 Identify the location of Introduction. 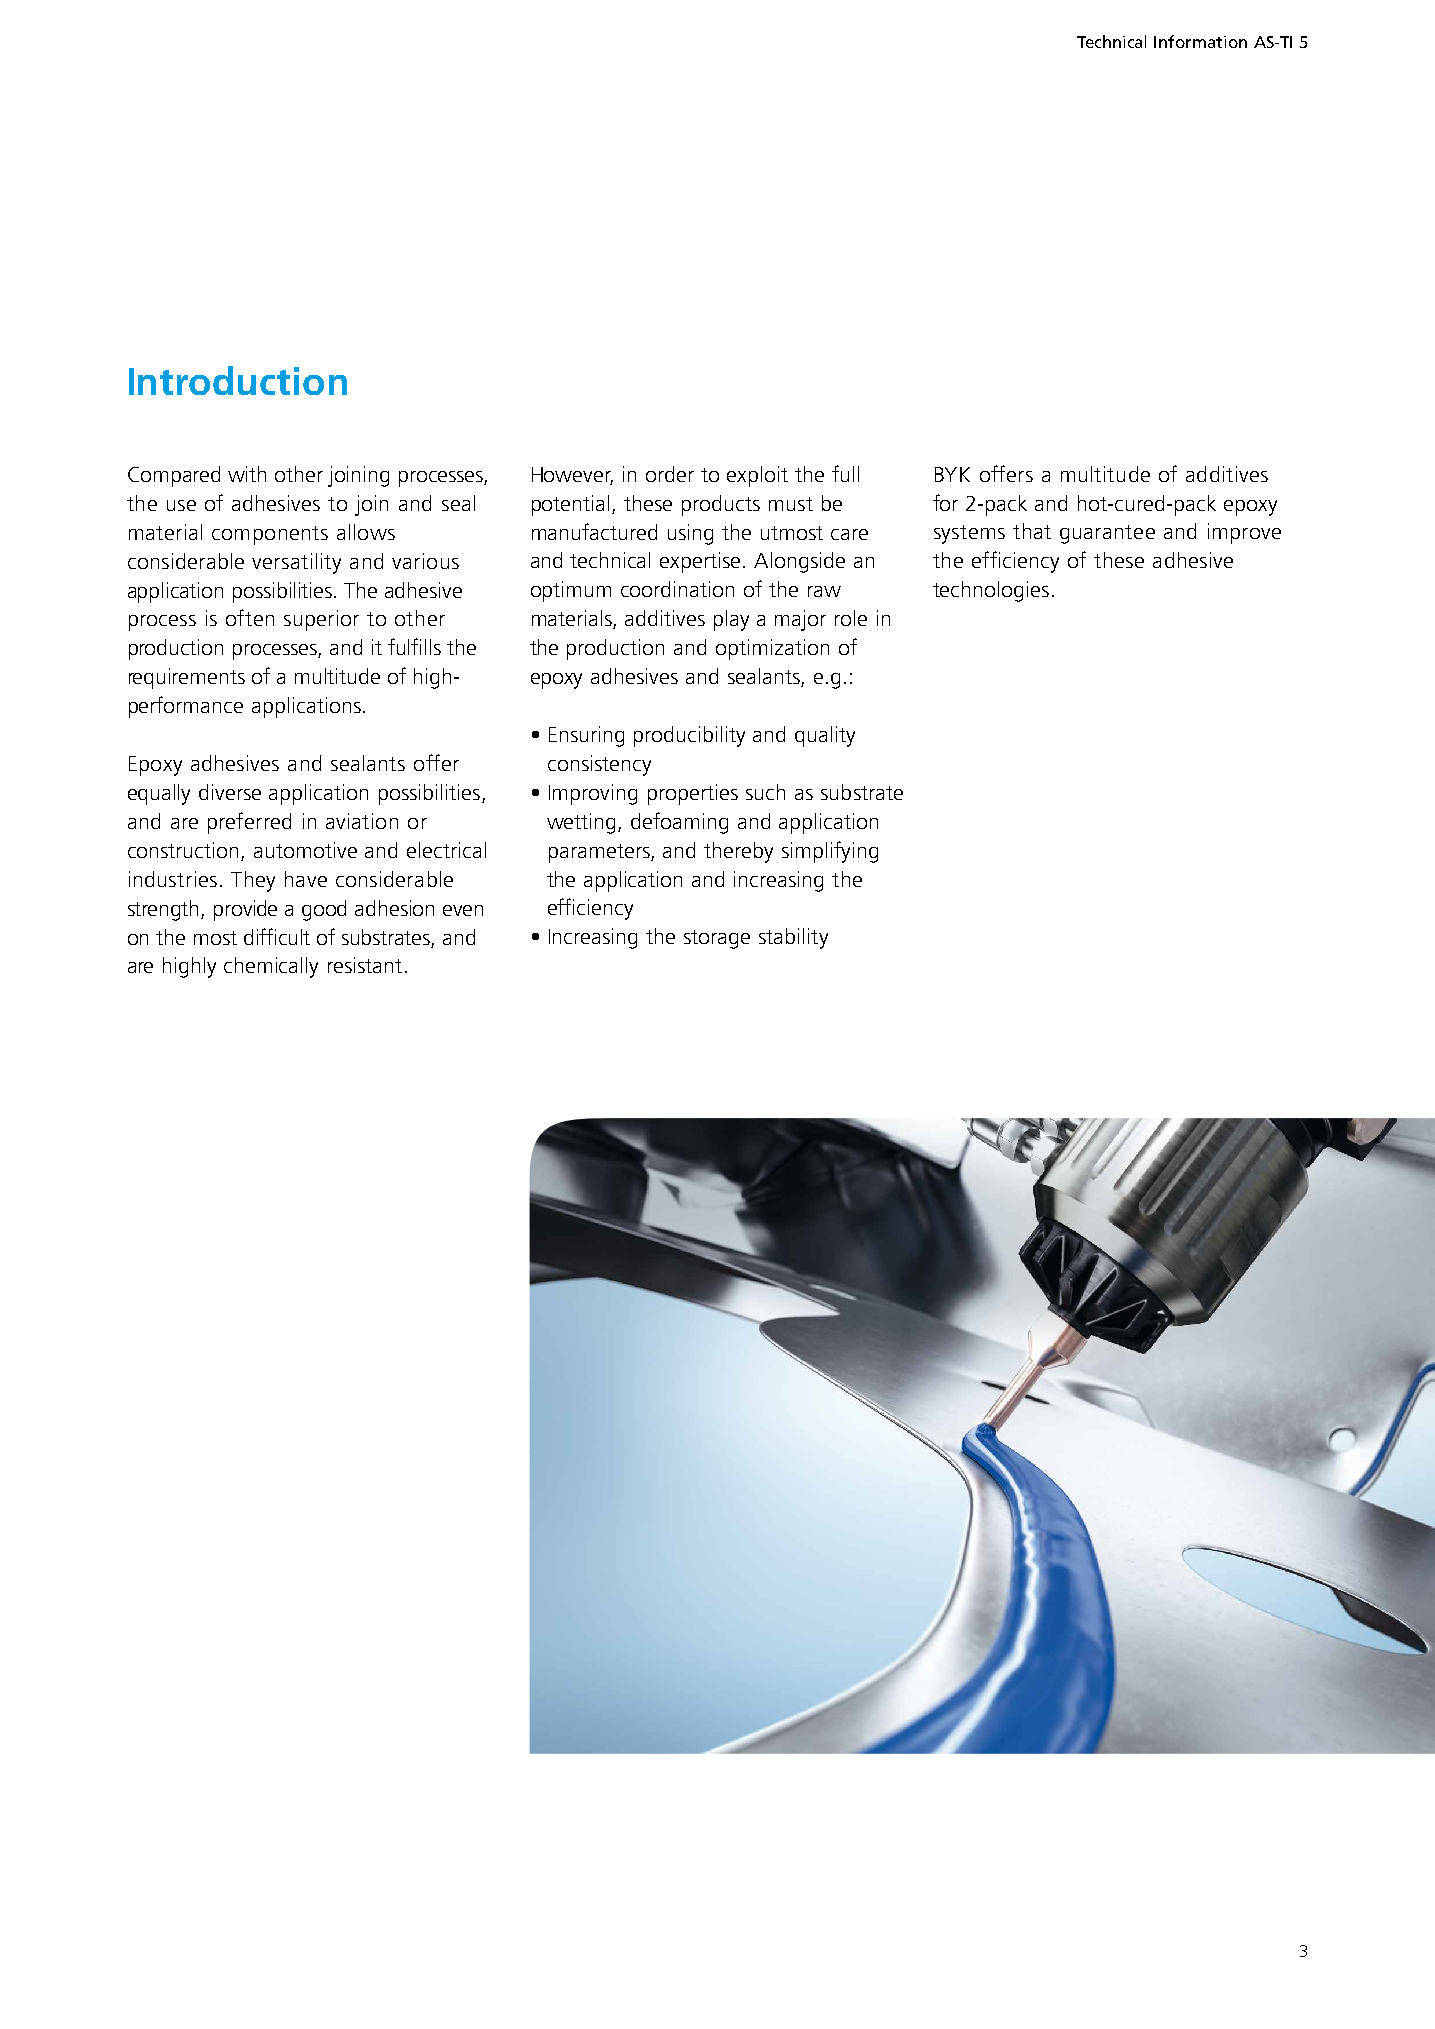
(238, 380).
